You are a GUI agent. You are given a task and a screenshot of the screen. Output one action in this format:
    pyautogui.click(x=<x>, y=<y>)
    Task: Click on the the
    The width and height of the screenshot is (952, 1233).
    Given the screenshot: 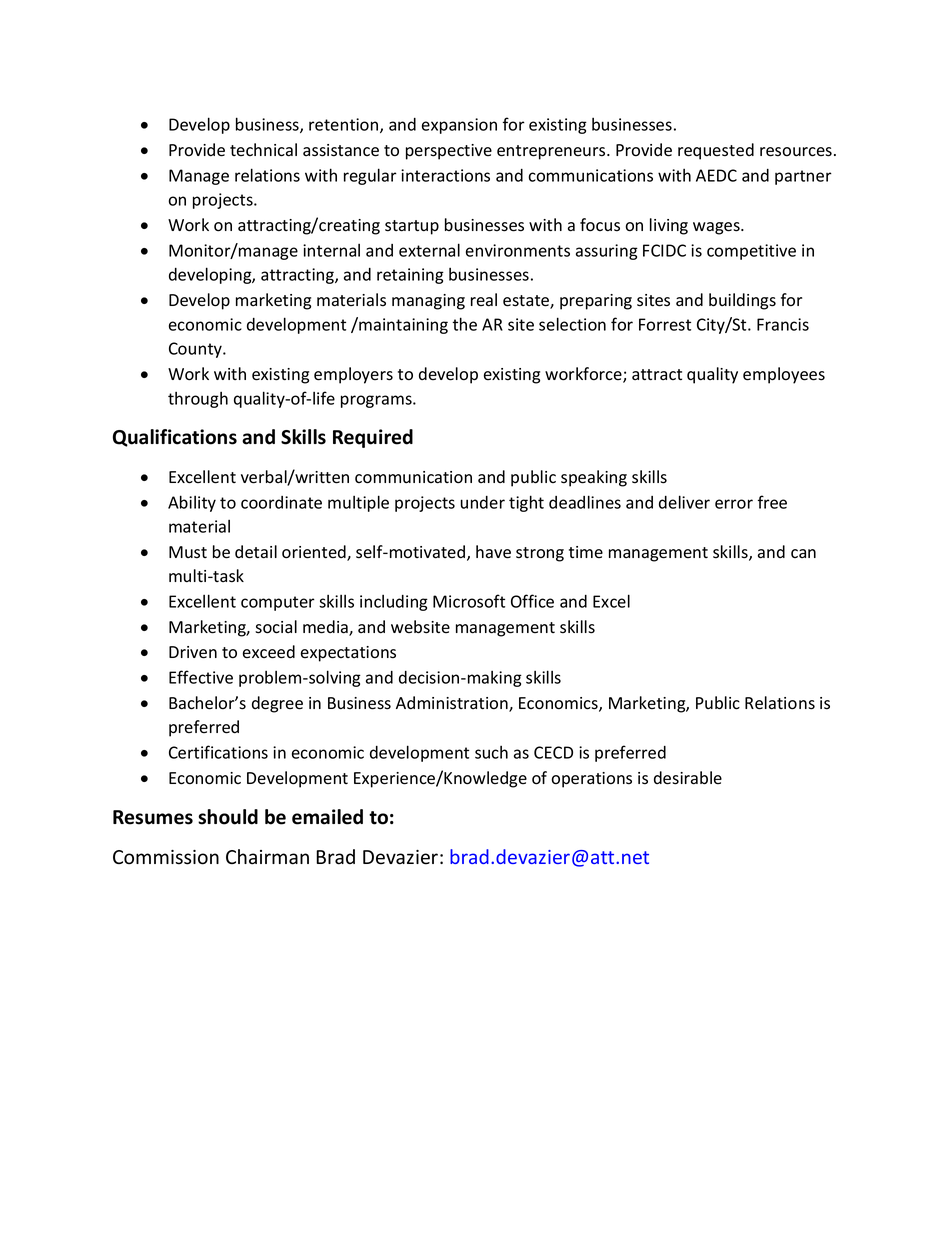 What is the action you would take?
    pyautogui.click(x=464, y=324)
